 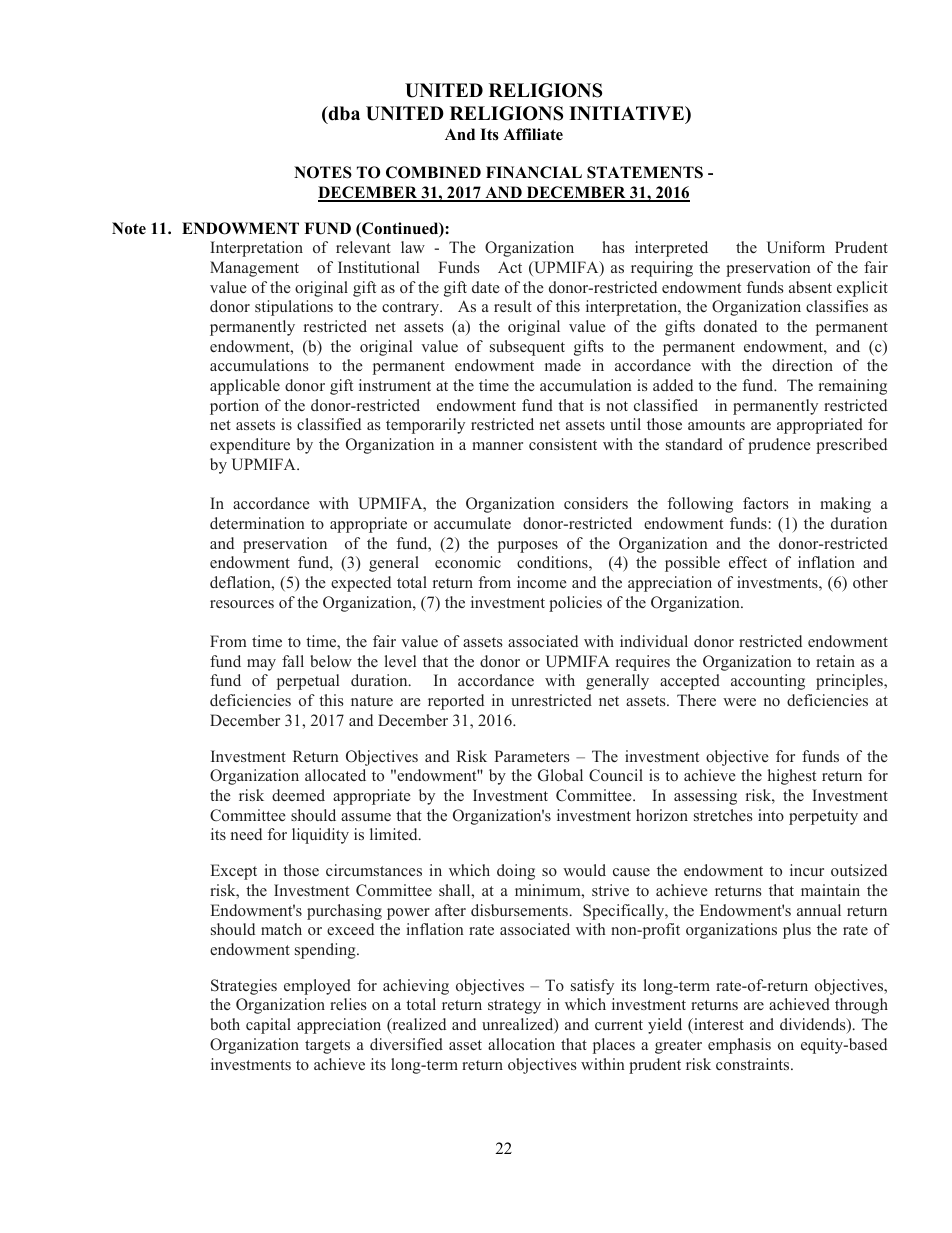 I want to click on into, so click(x=771, y=815).
